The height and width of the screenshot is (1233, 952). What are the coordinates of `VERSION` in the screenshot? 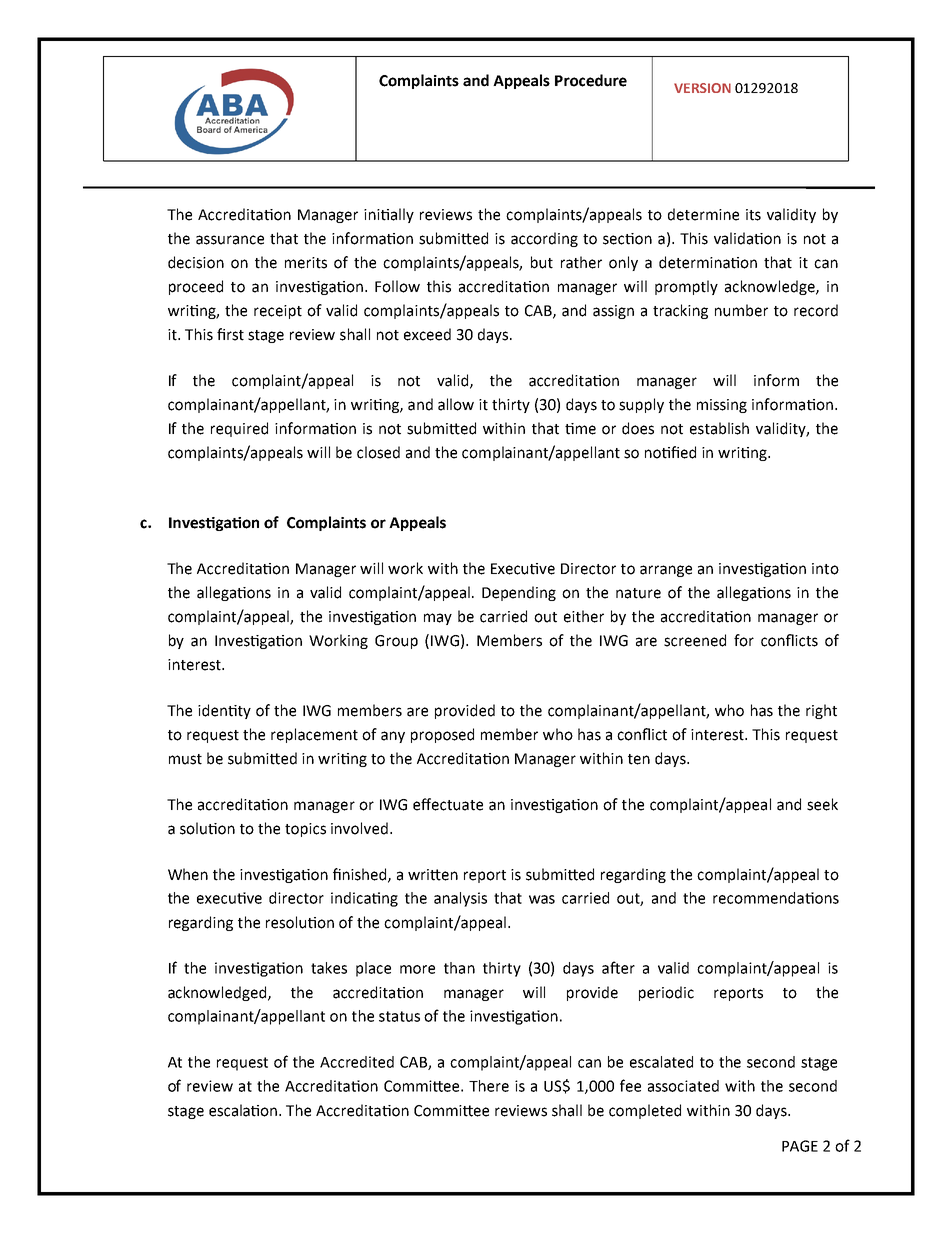 It's located at (702, 88).
